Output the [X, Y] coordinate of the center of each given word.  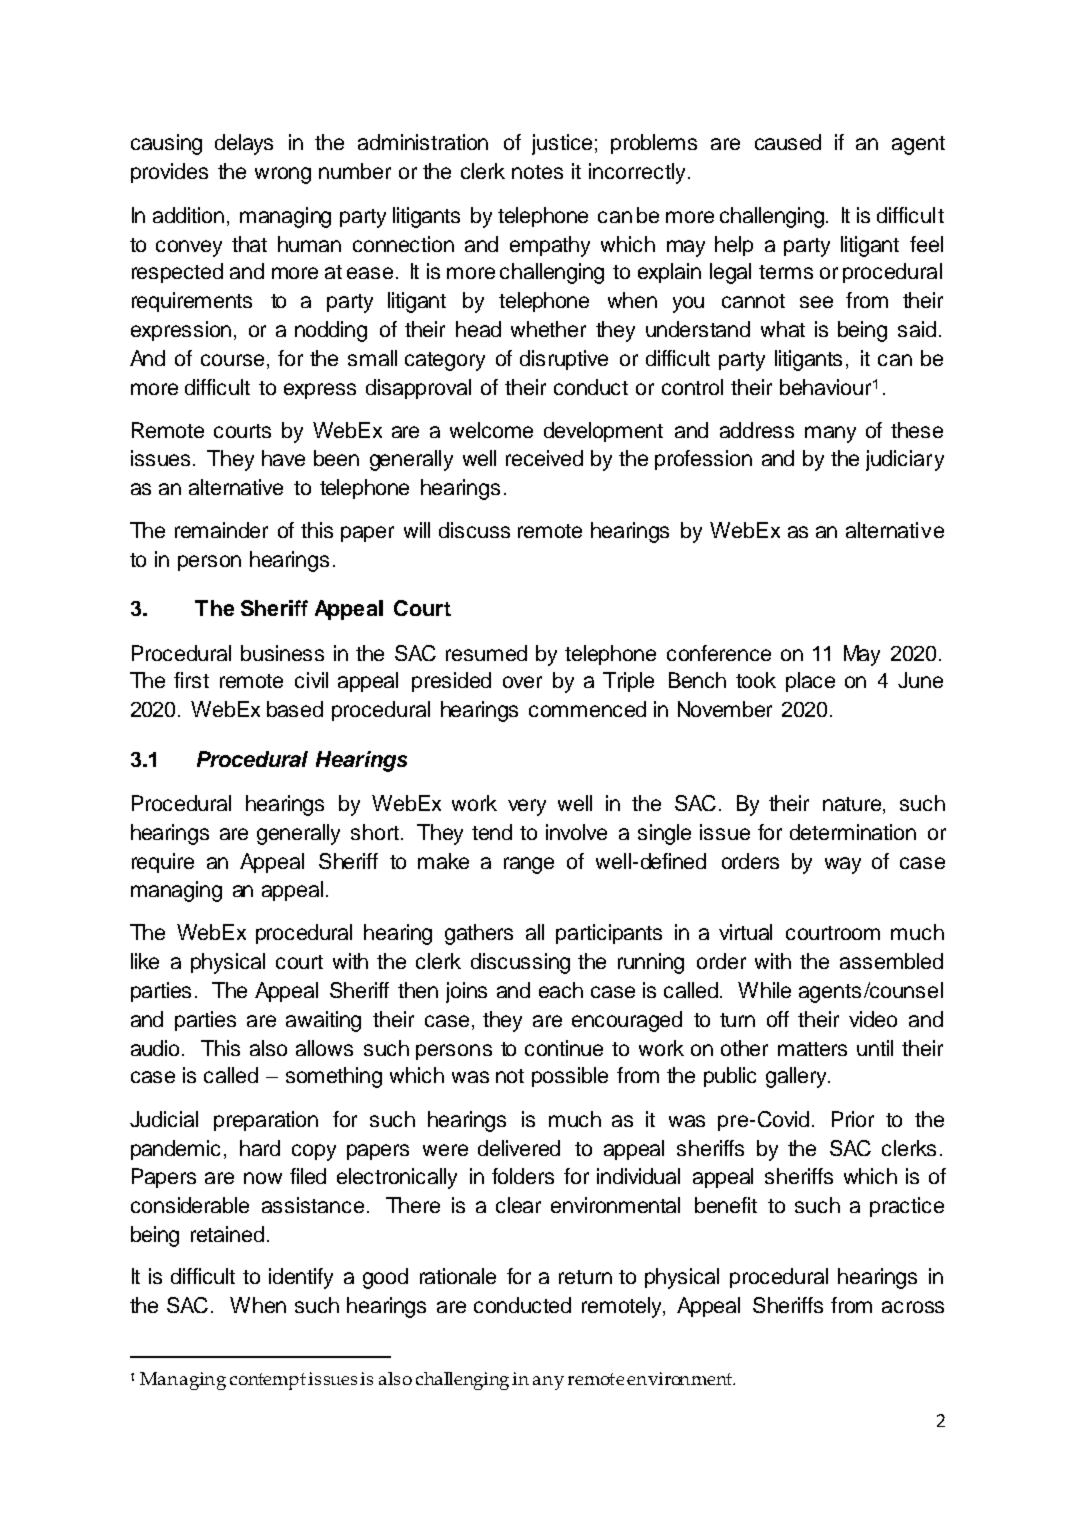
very [527, 807]
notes [537, 172]
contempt [269, 1381]
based [295, 709]
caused [788, 142]
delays [244, 144]
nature [853, 805]
